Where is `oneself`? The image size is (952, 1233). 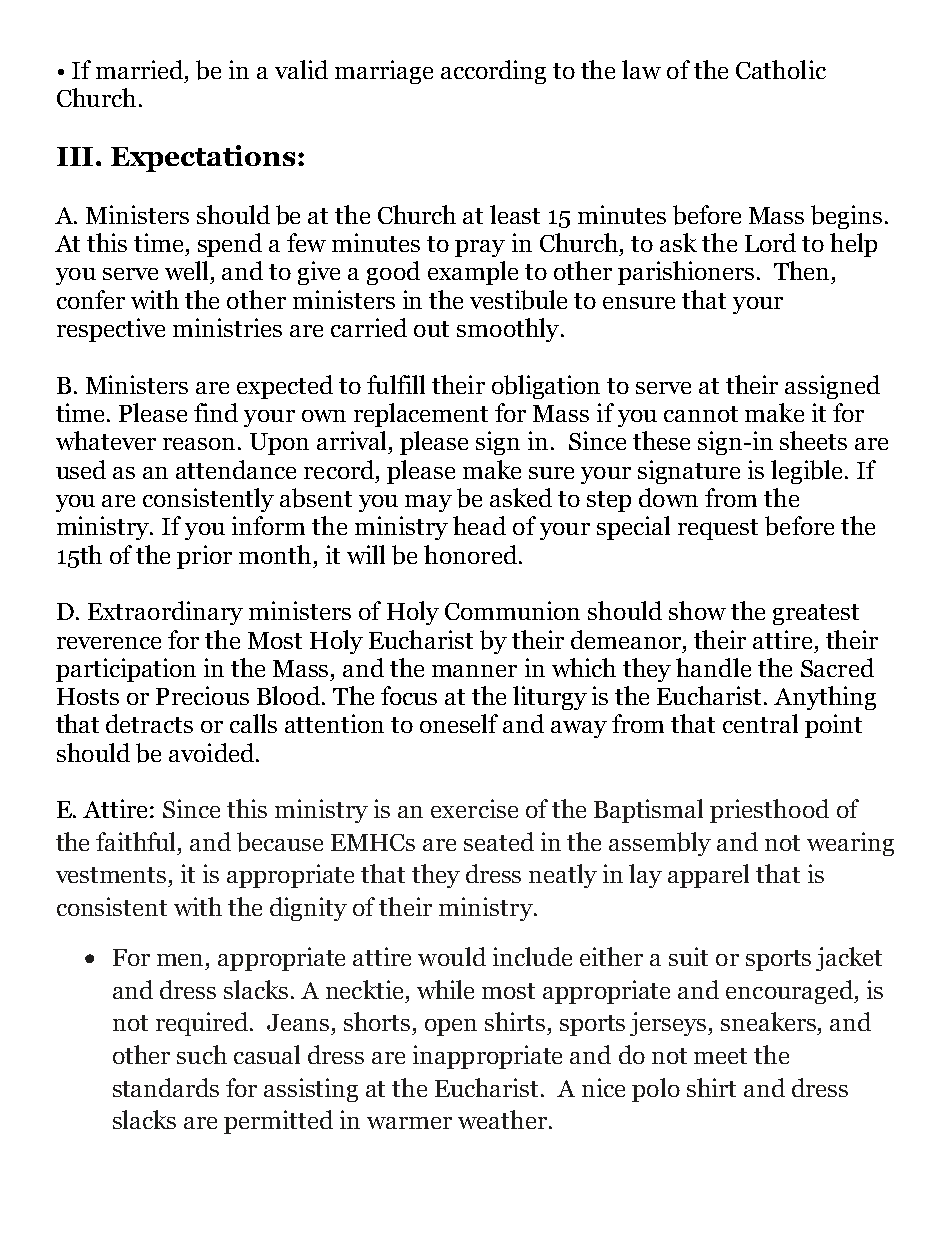 oneself is located at coordinates (459, 723).
